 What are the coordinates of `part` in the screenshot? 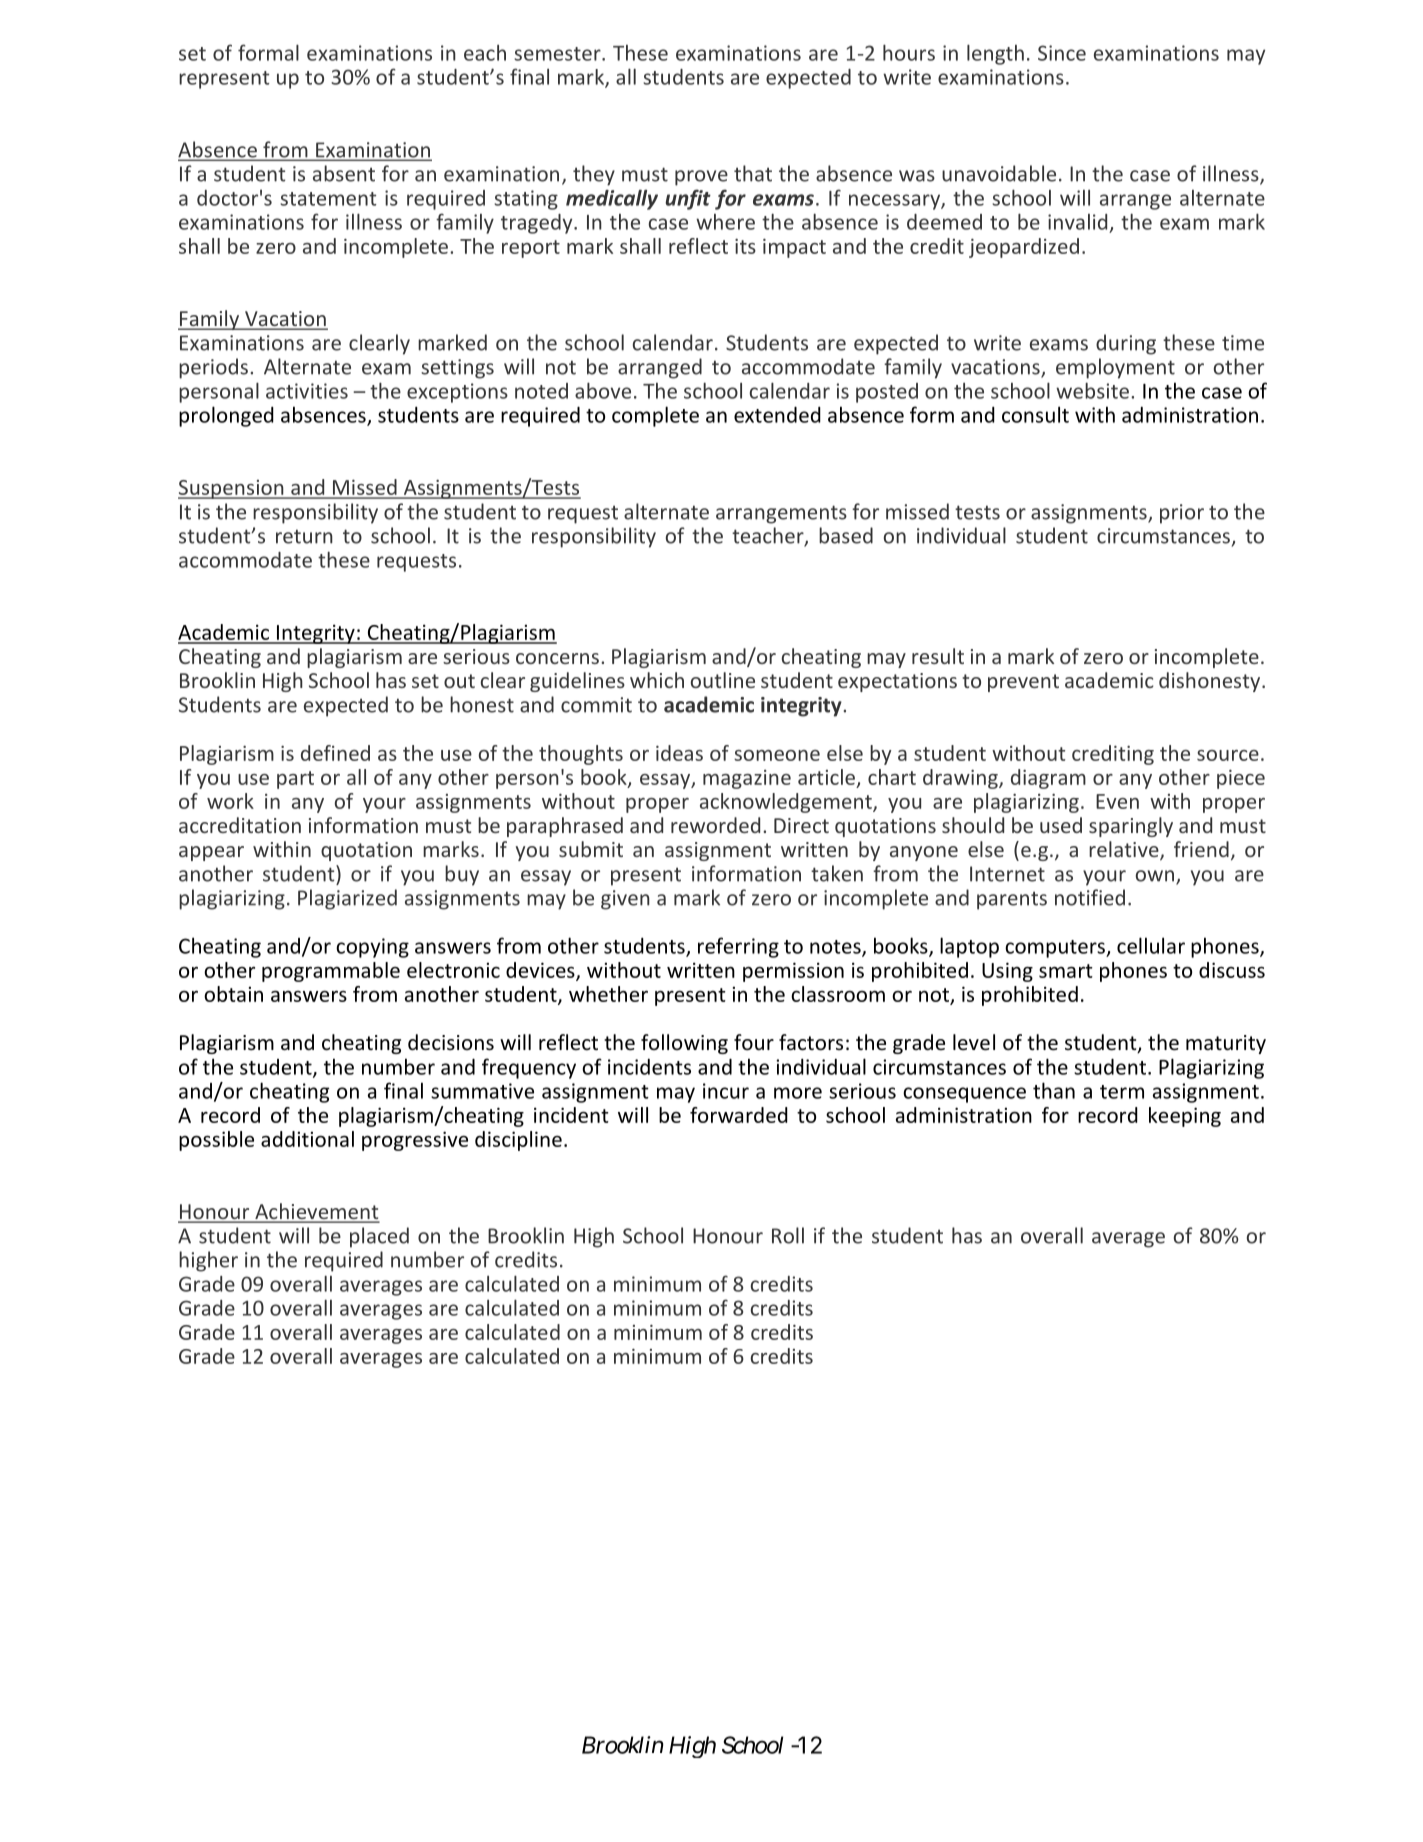 It's located at (295, 780).
